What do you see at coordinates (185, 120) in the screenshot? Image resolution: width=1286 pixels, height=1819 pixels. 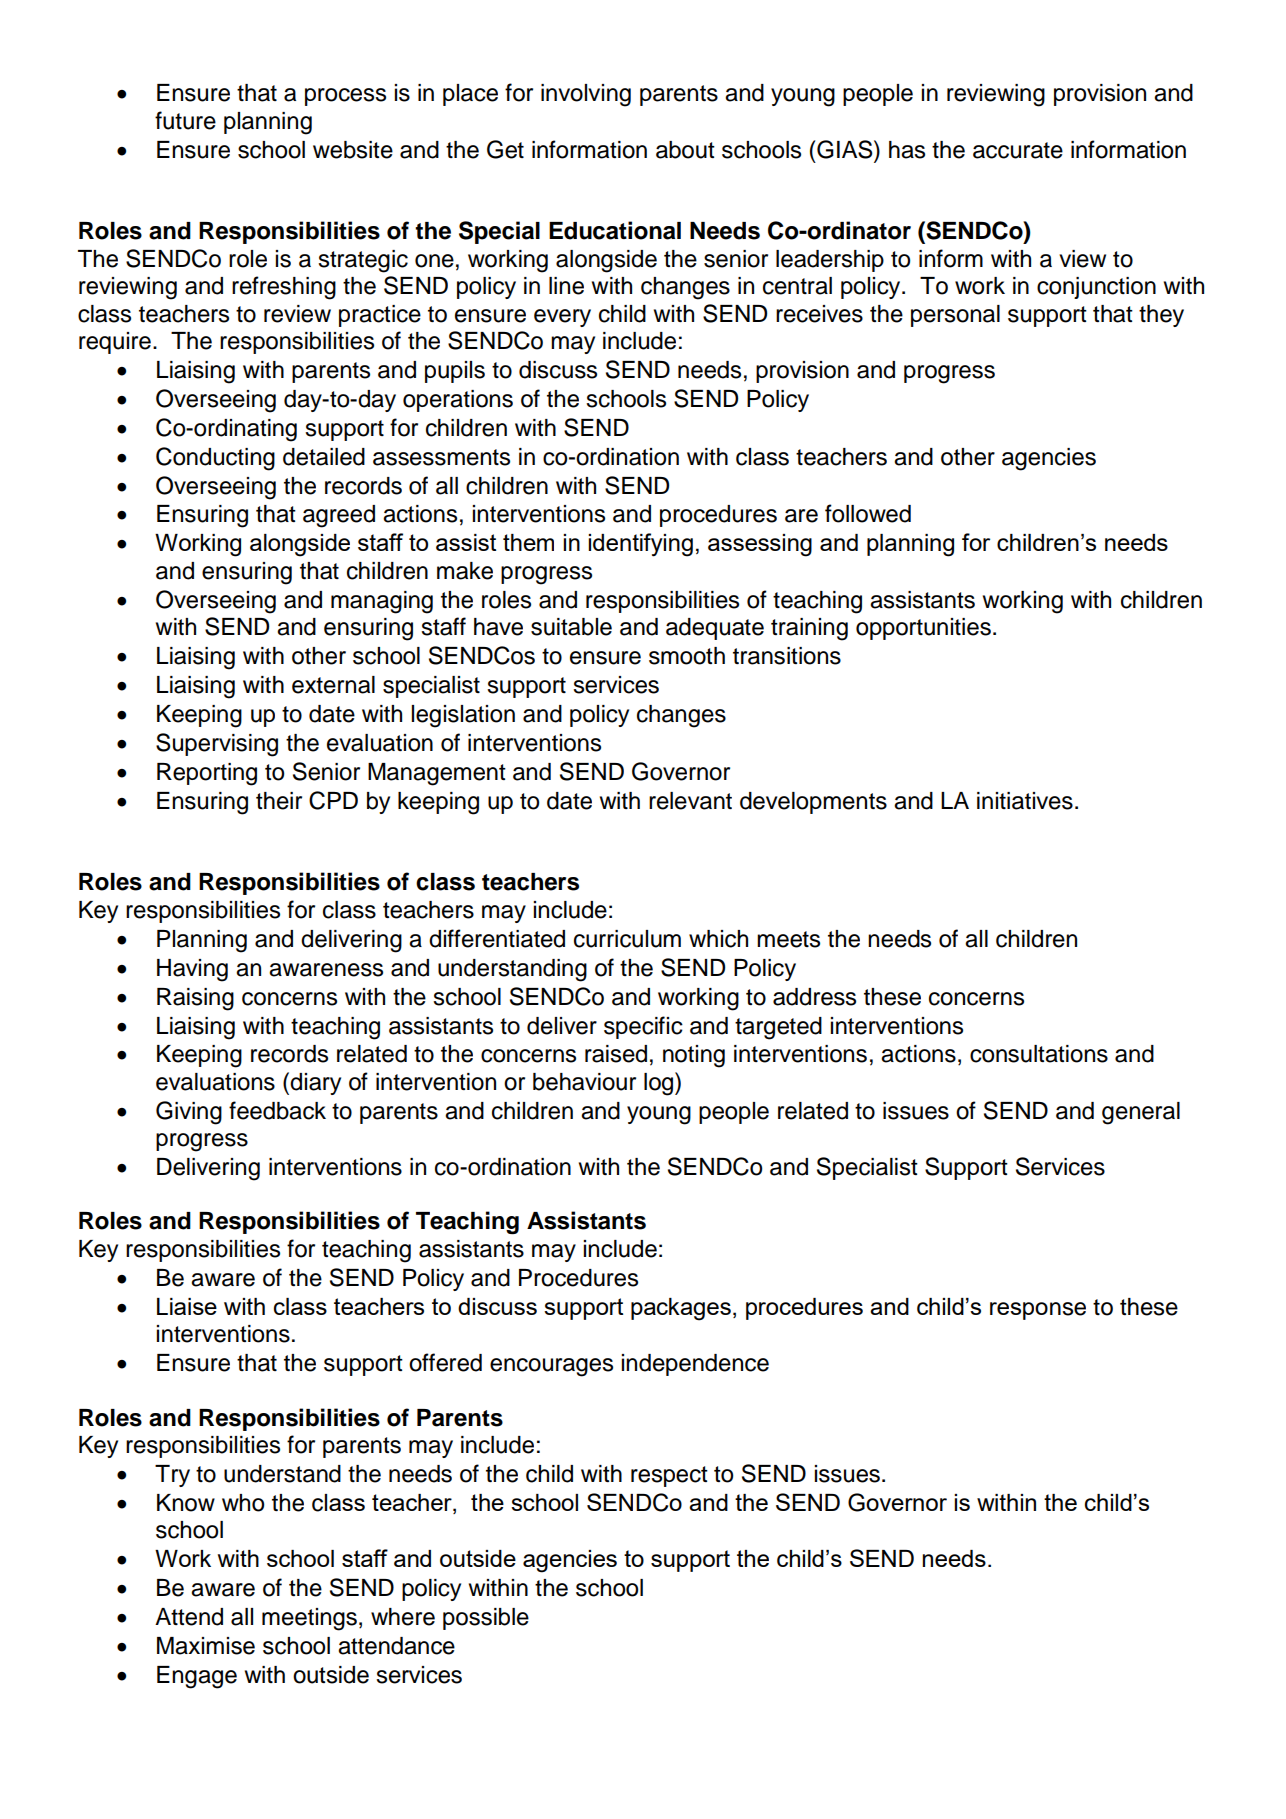 I see `future` at bounding box center [185, 120].
